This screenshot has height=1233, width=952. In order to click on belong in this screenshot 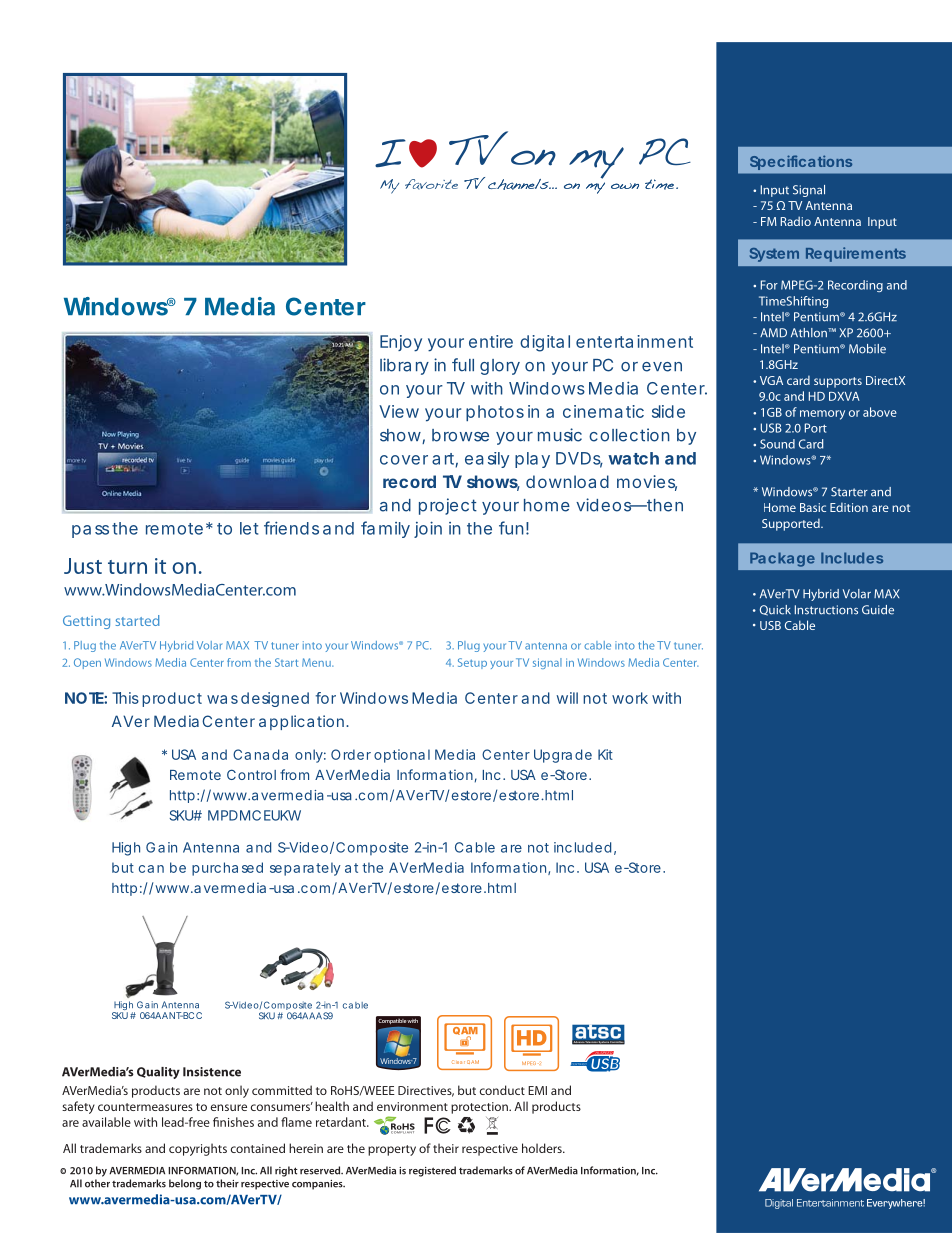, I will do `click(185, 1184)`.
